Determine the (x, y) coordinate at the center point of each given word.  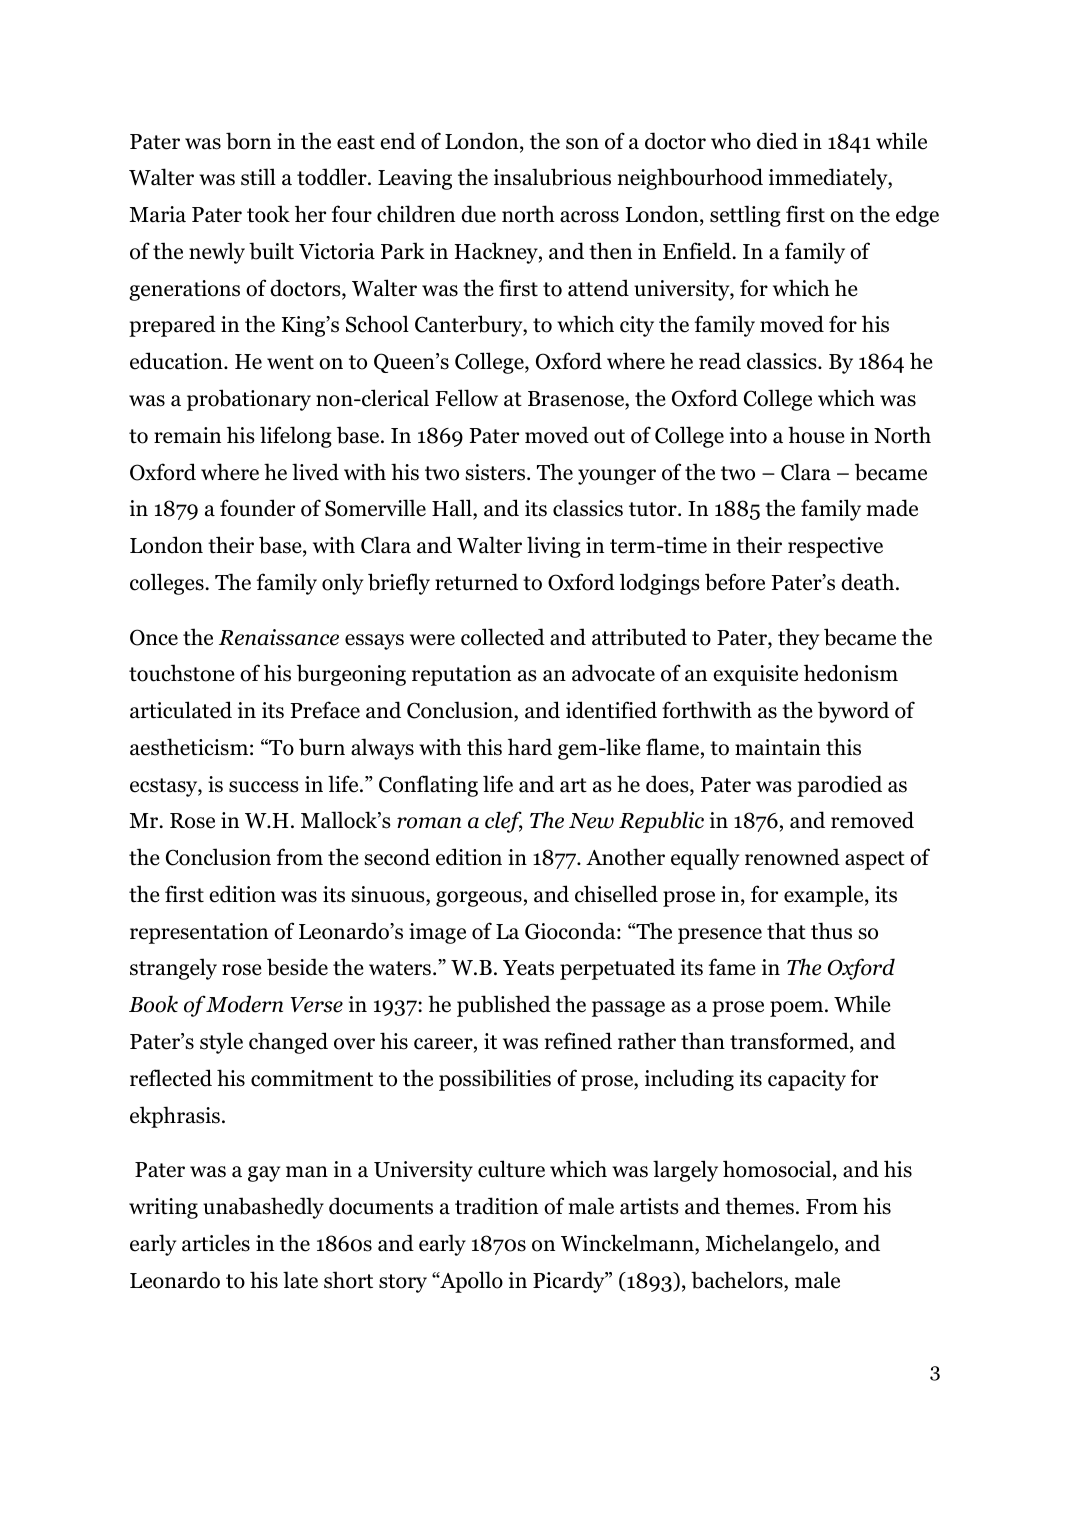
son (582, 144)
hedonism (851, 673)
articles (216, 1243)
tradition (496, 1206)
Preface (325, 710)
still (258, 177)
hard (530, 747)
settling (745, 216)
